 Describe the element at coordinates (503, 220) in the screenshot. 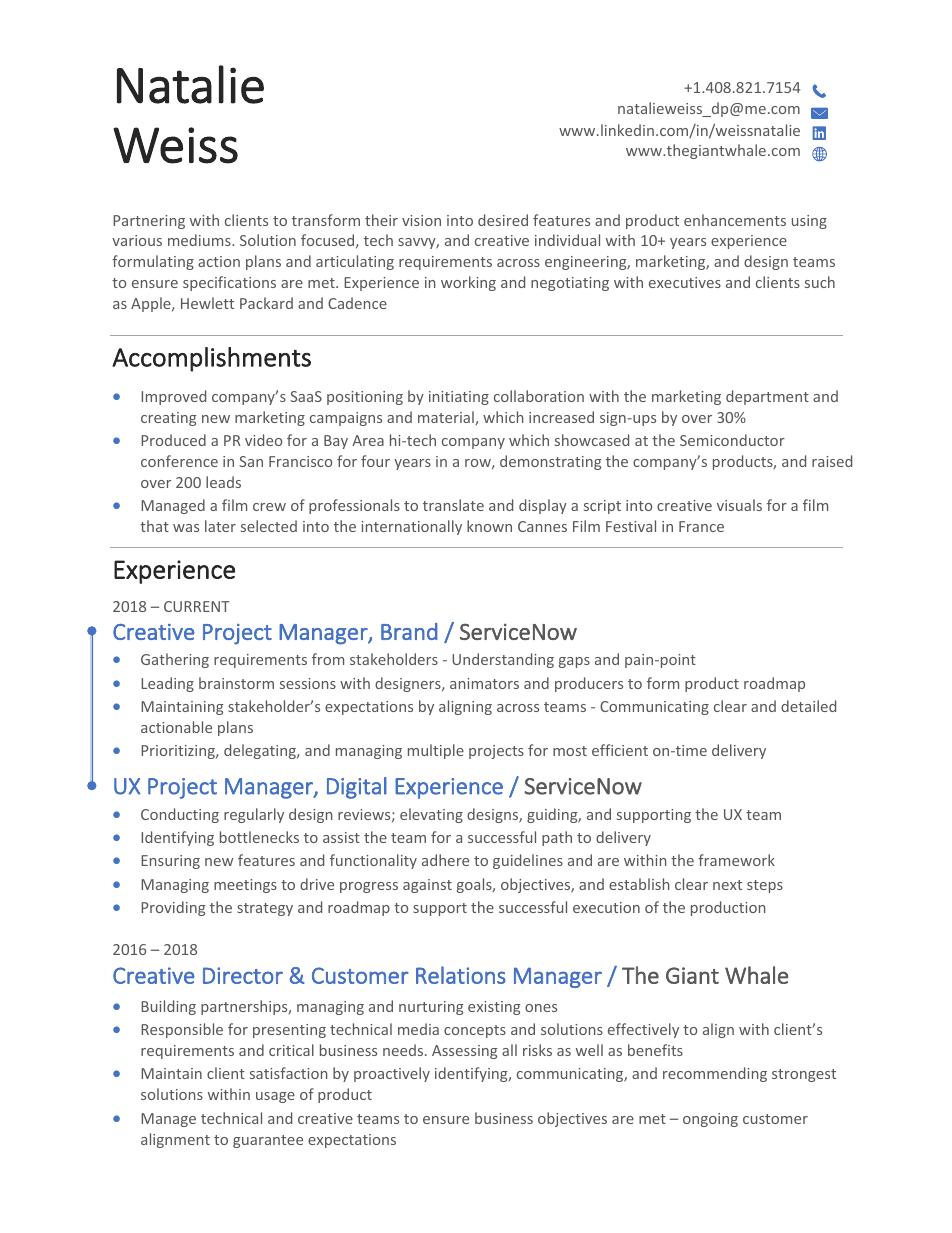

I see `desired` at that location.
